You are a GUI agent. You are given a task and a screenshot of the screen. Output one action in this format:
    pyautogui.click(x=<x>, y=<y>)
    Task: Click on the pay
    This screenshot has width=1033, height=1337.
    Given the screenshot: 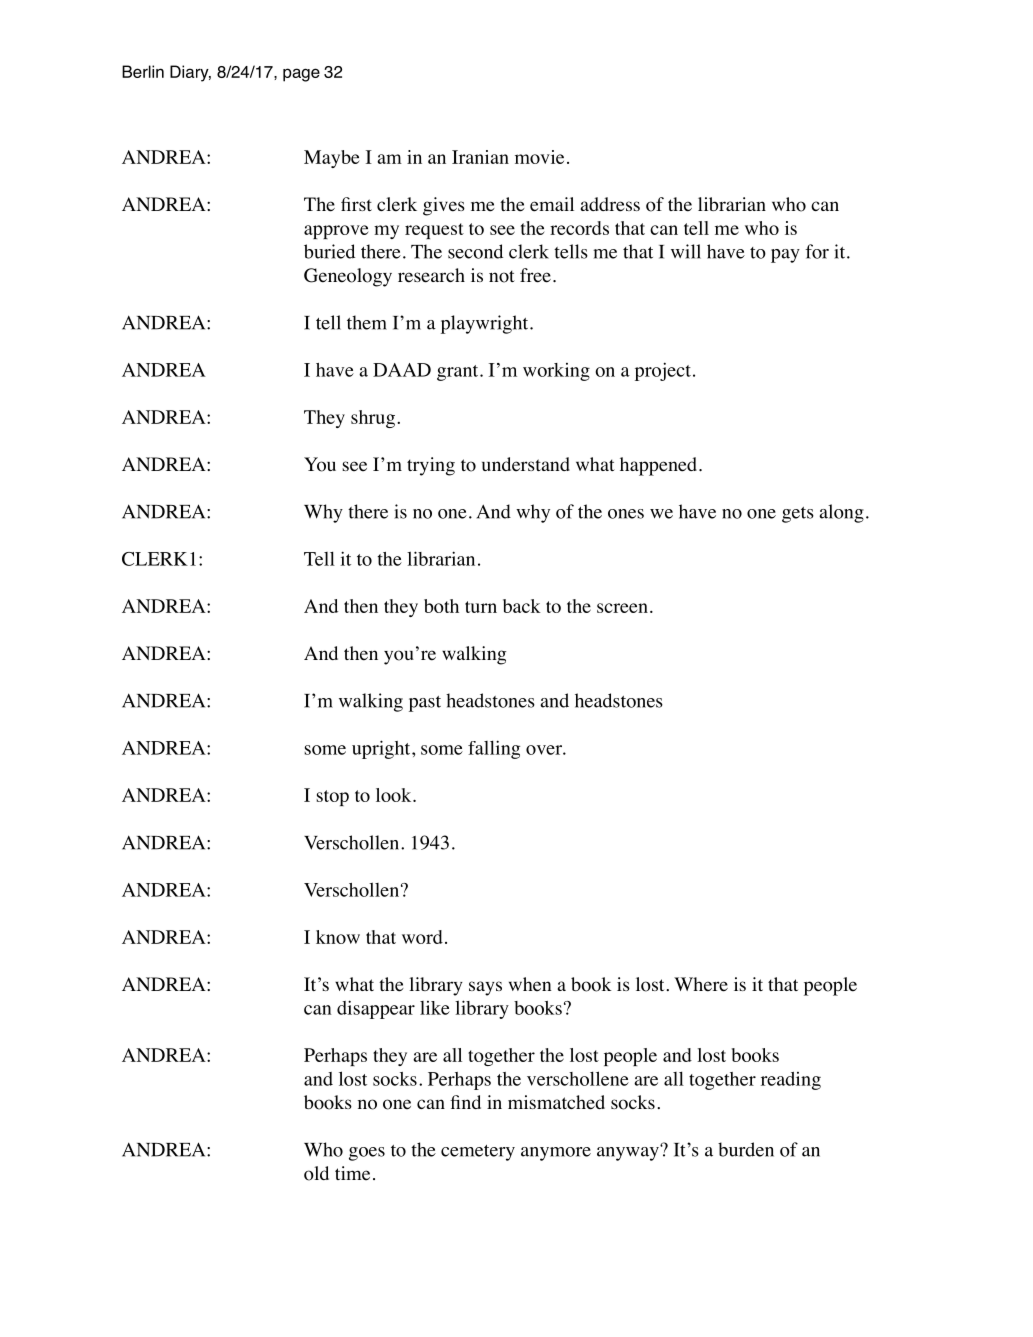 What is the action you would take?
    pyautogui.click(x=785, y=256)
